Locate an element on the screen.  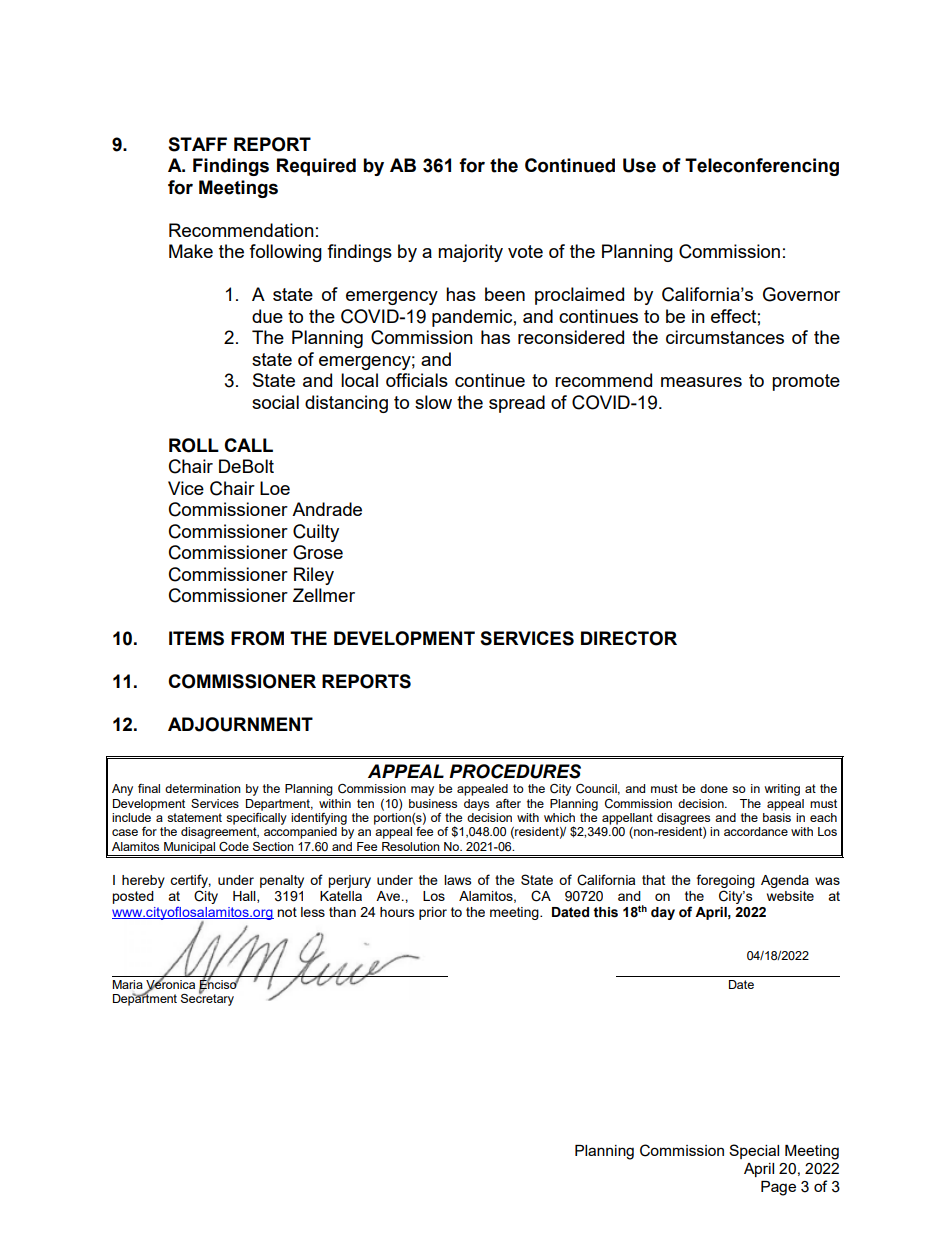
Hall is located at coordinates (245, 897).
